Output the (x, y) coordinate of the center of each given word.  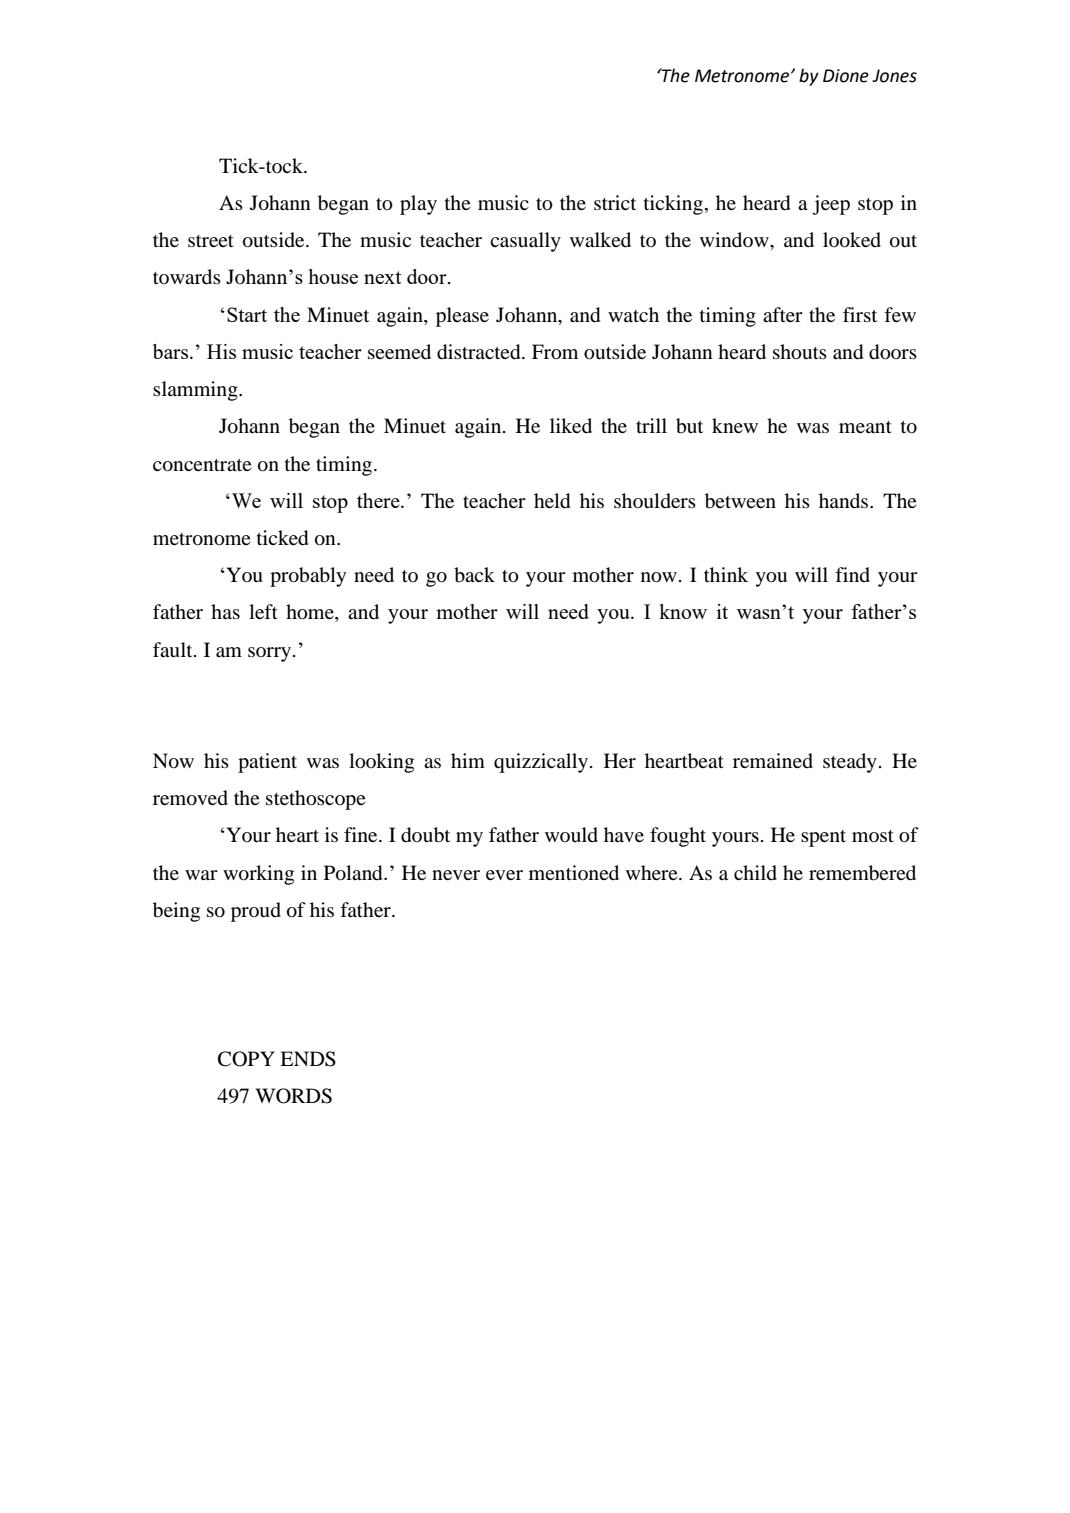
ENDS (308, 1059)
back (474, 575)
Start (247, 314)
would (571, 835)
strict (615, 202)
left (263, 611)
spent (823, 838)
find (852, 575)
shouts (800, 352)
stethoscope (316, 800)
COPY (246, 1059)
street (211, 241)
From (555, 352)
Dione (846, 76)
